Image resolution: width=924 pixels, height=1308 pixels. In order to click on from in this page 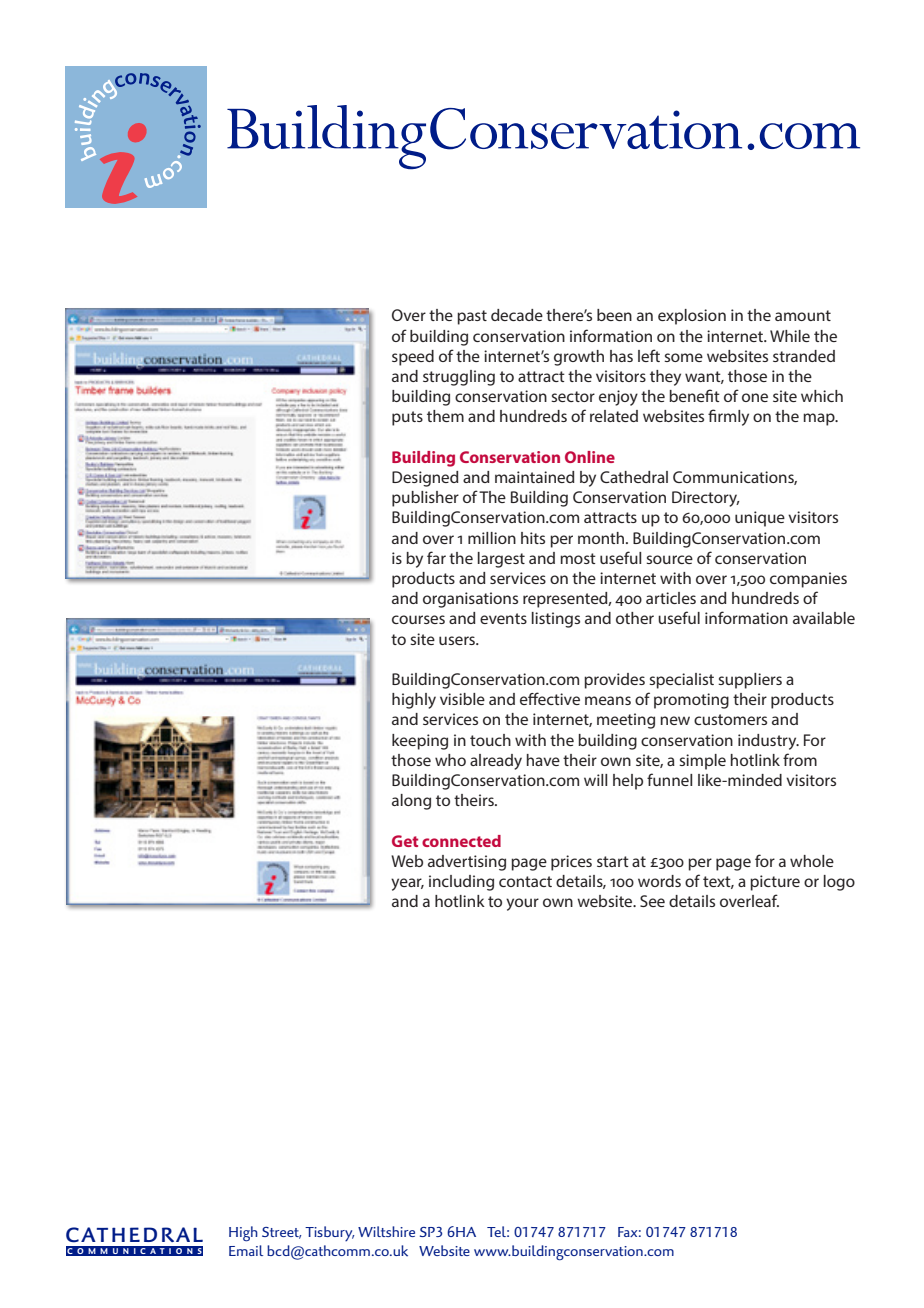, I will do `click(800, 759)`.
